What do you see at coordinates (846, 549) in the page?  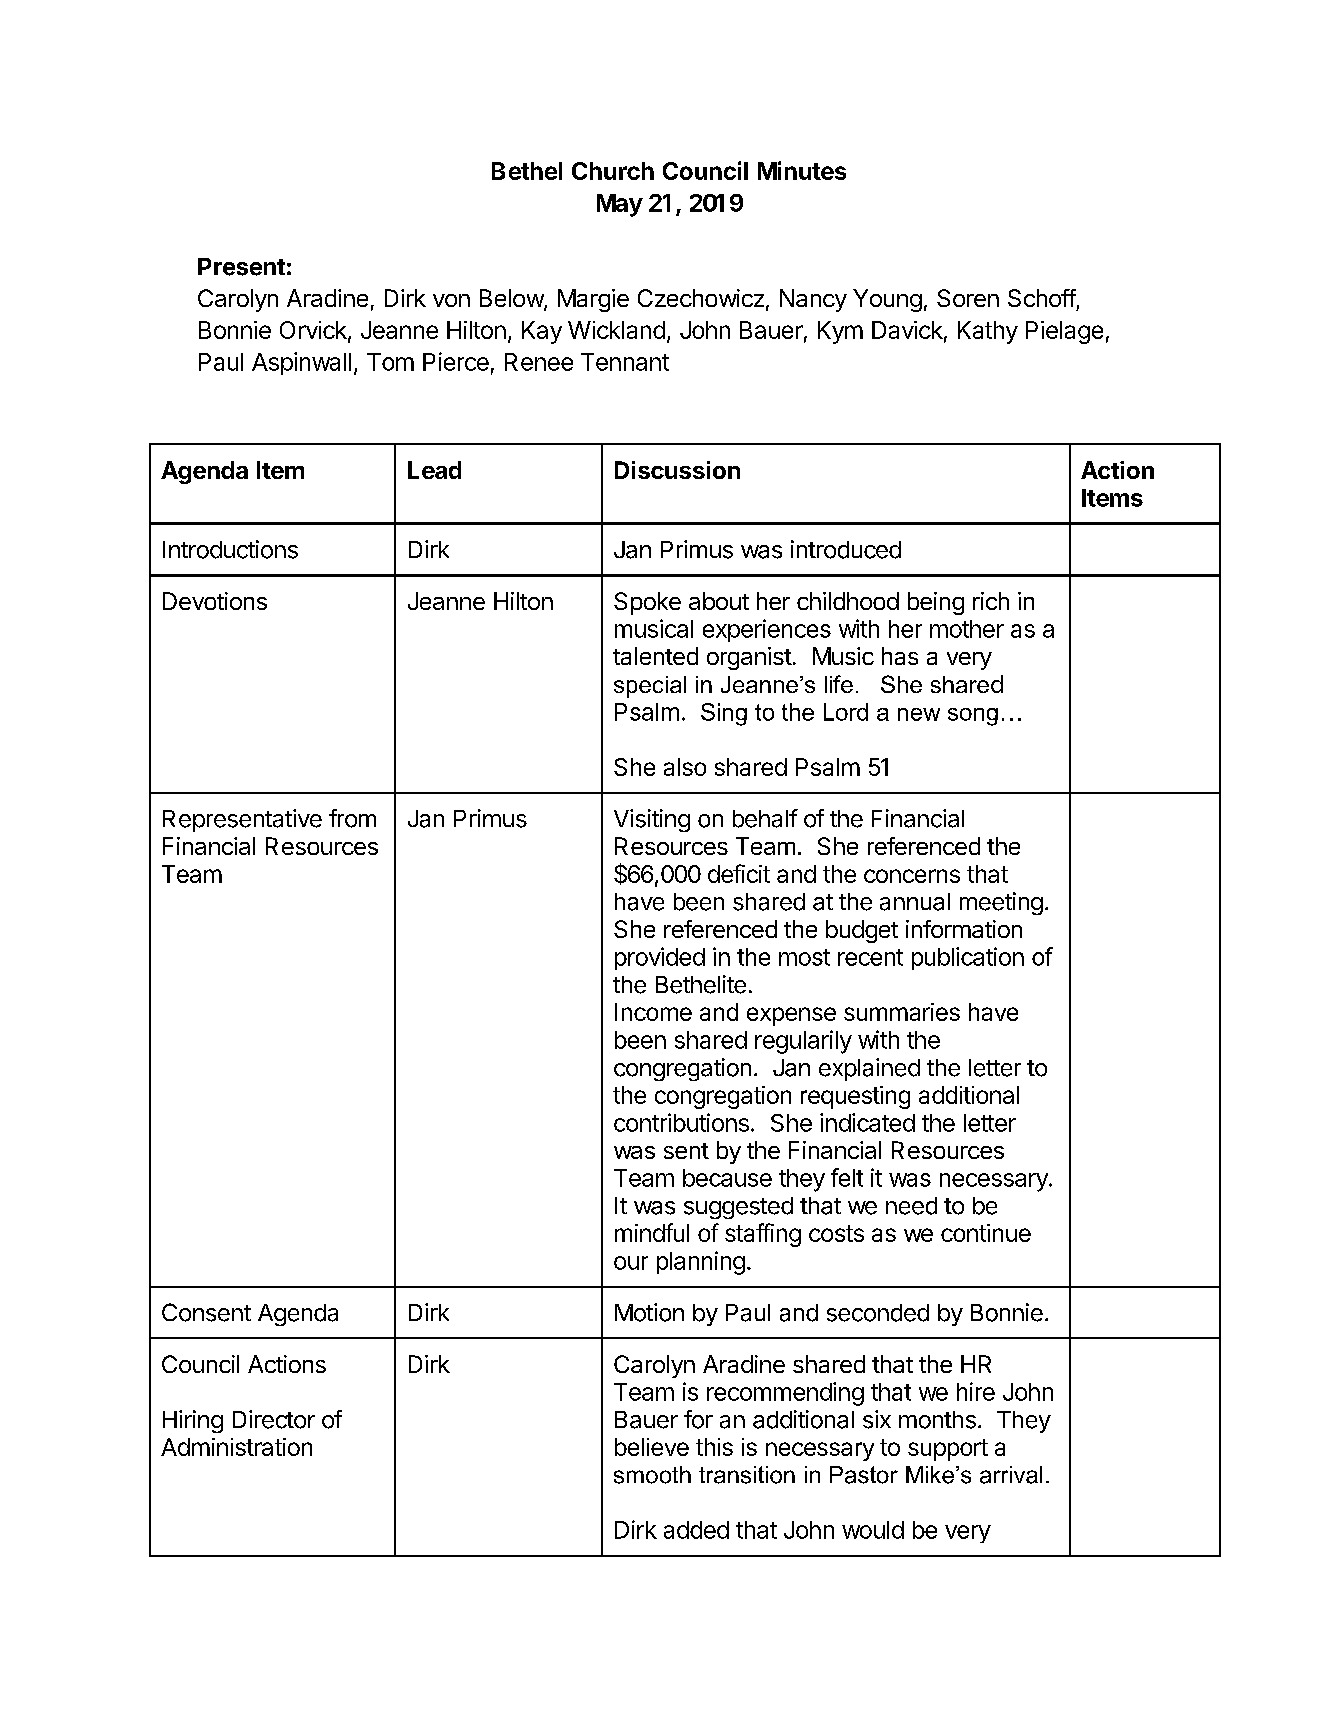 I see `introduced` at bounding box center [846, 549].
